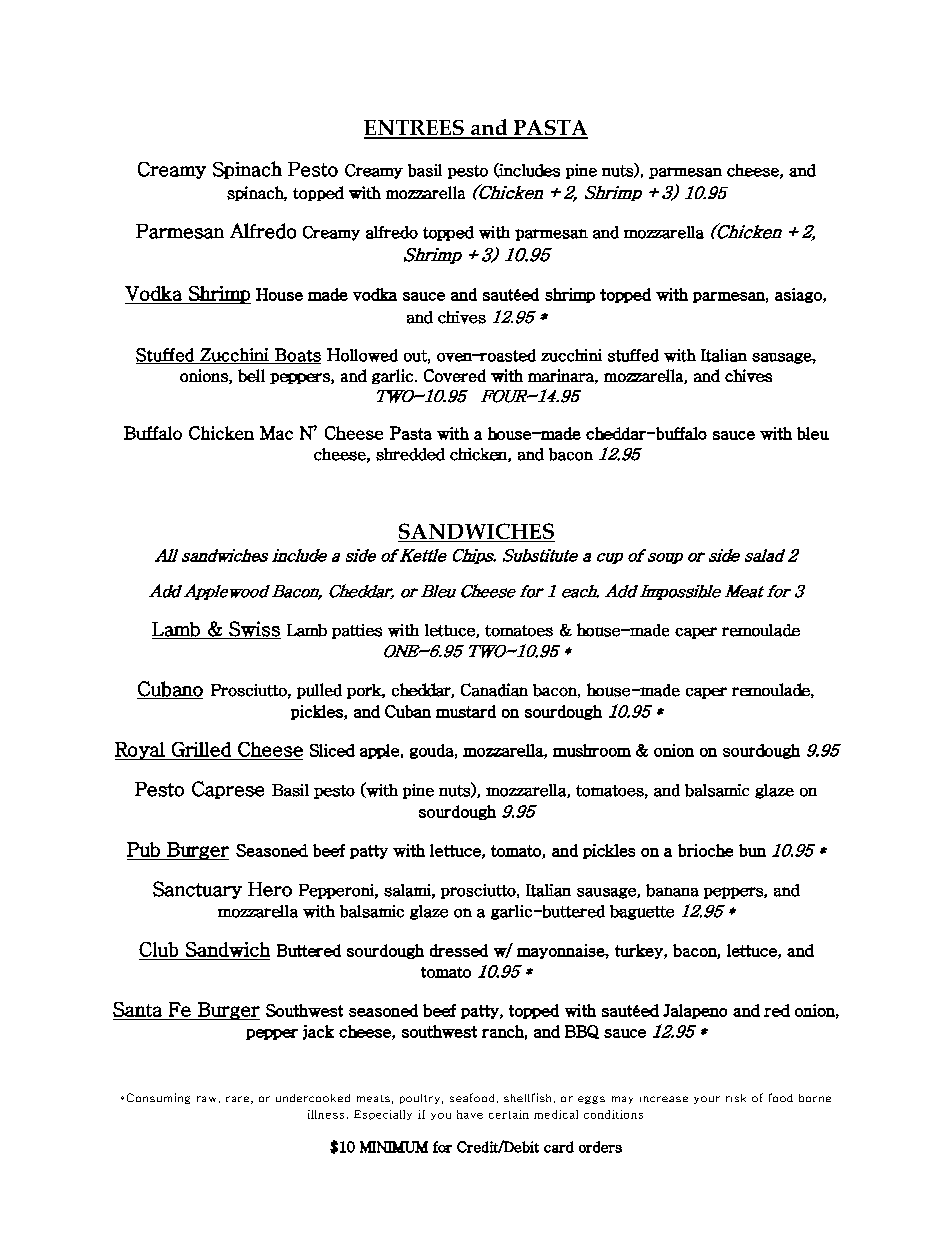  I want to click on Boats, so click(297, 356).
